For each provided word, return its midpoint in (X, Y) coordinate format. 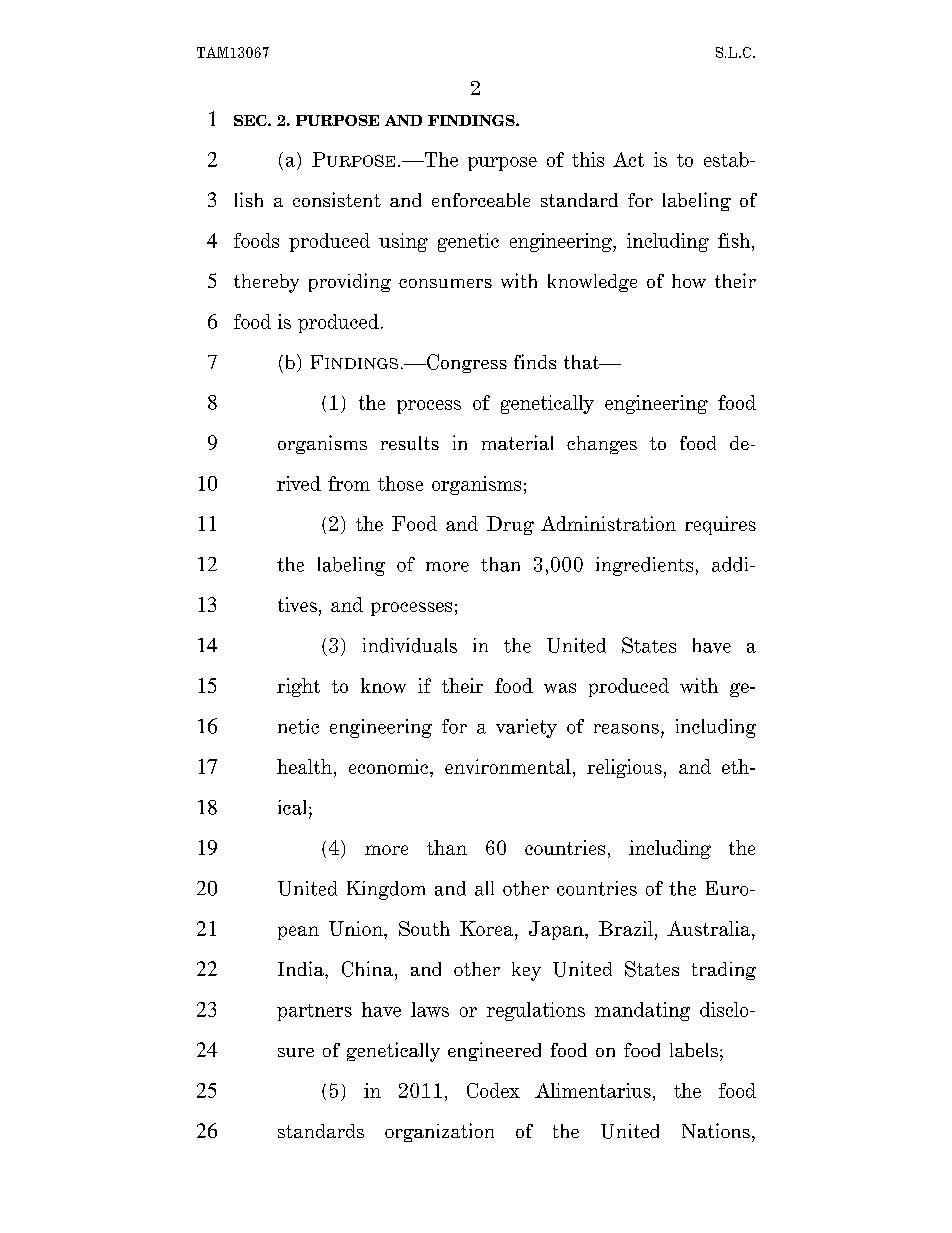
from (349, 483)
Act (628, 159)
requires (720, 525)
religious (624, 768)
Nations (716, 1130)
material (517, 442)
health (304, 766)
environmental (508, 766)
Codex (493, 1090)
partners (314, 1012)
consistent (337, 199)
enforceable (481, 200)
